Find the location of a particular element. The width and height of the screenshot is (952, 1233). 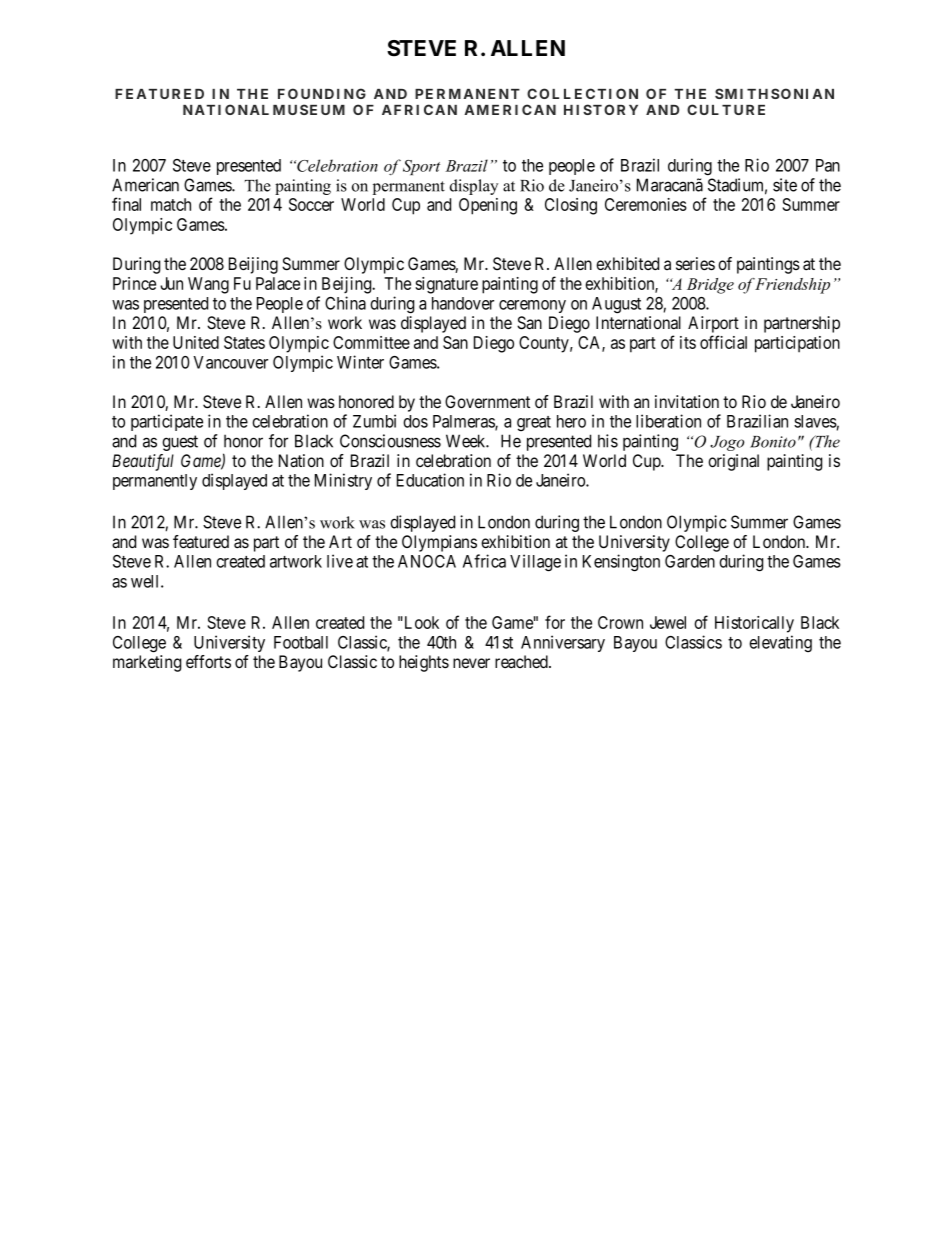

invitation is located at coordinates (687, 402).
